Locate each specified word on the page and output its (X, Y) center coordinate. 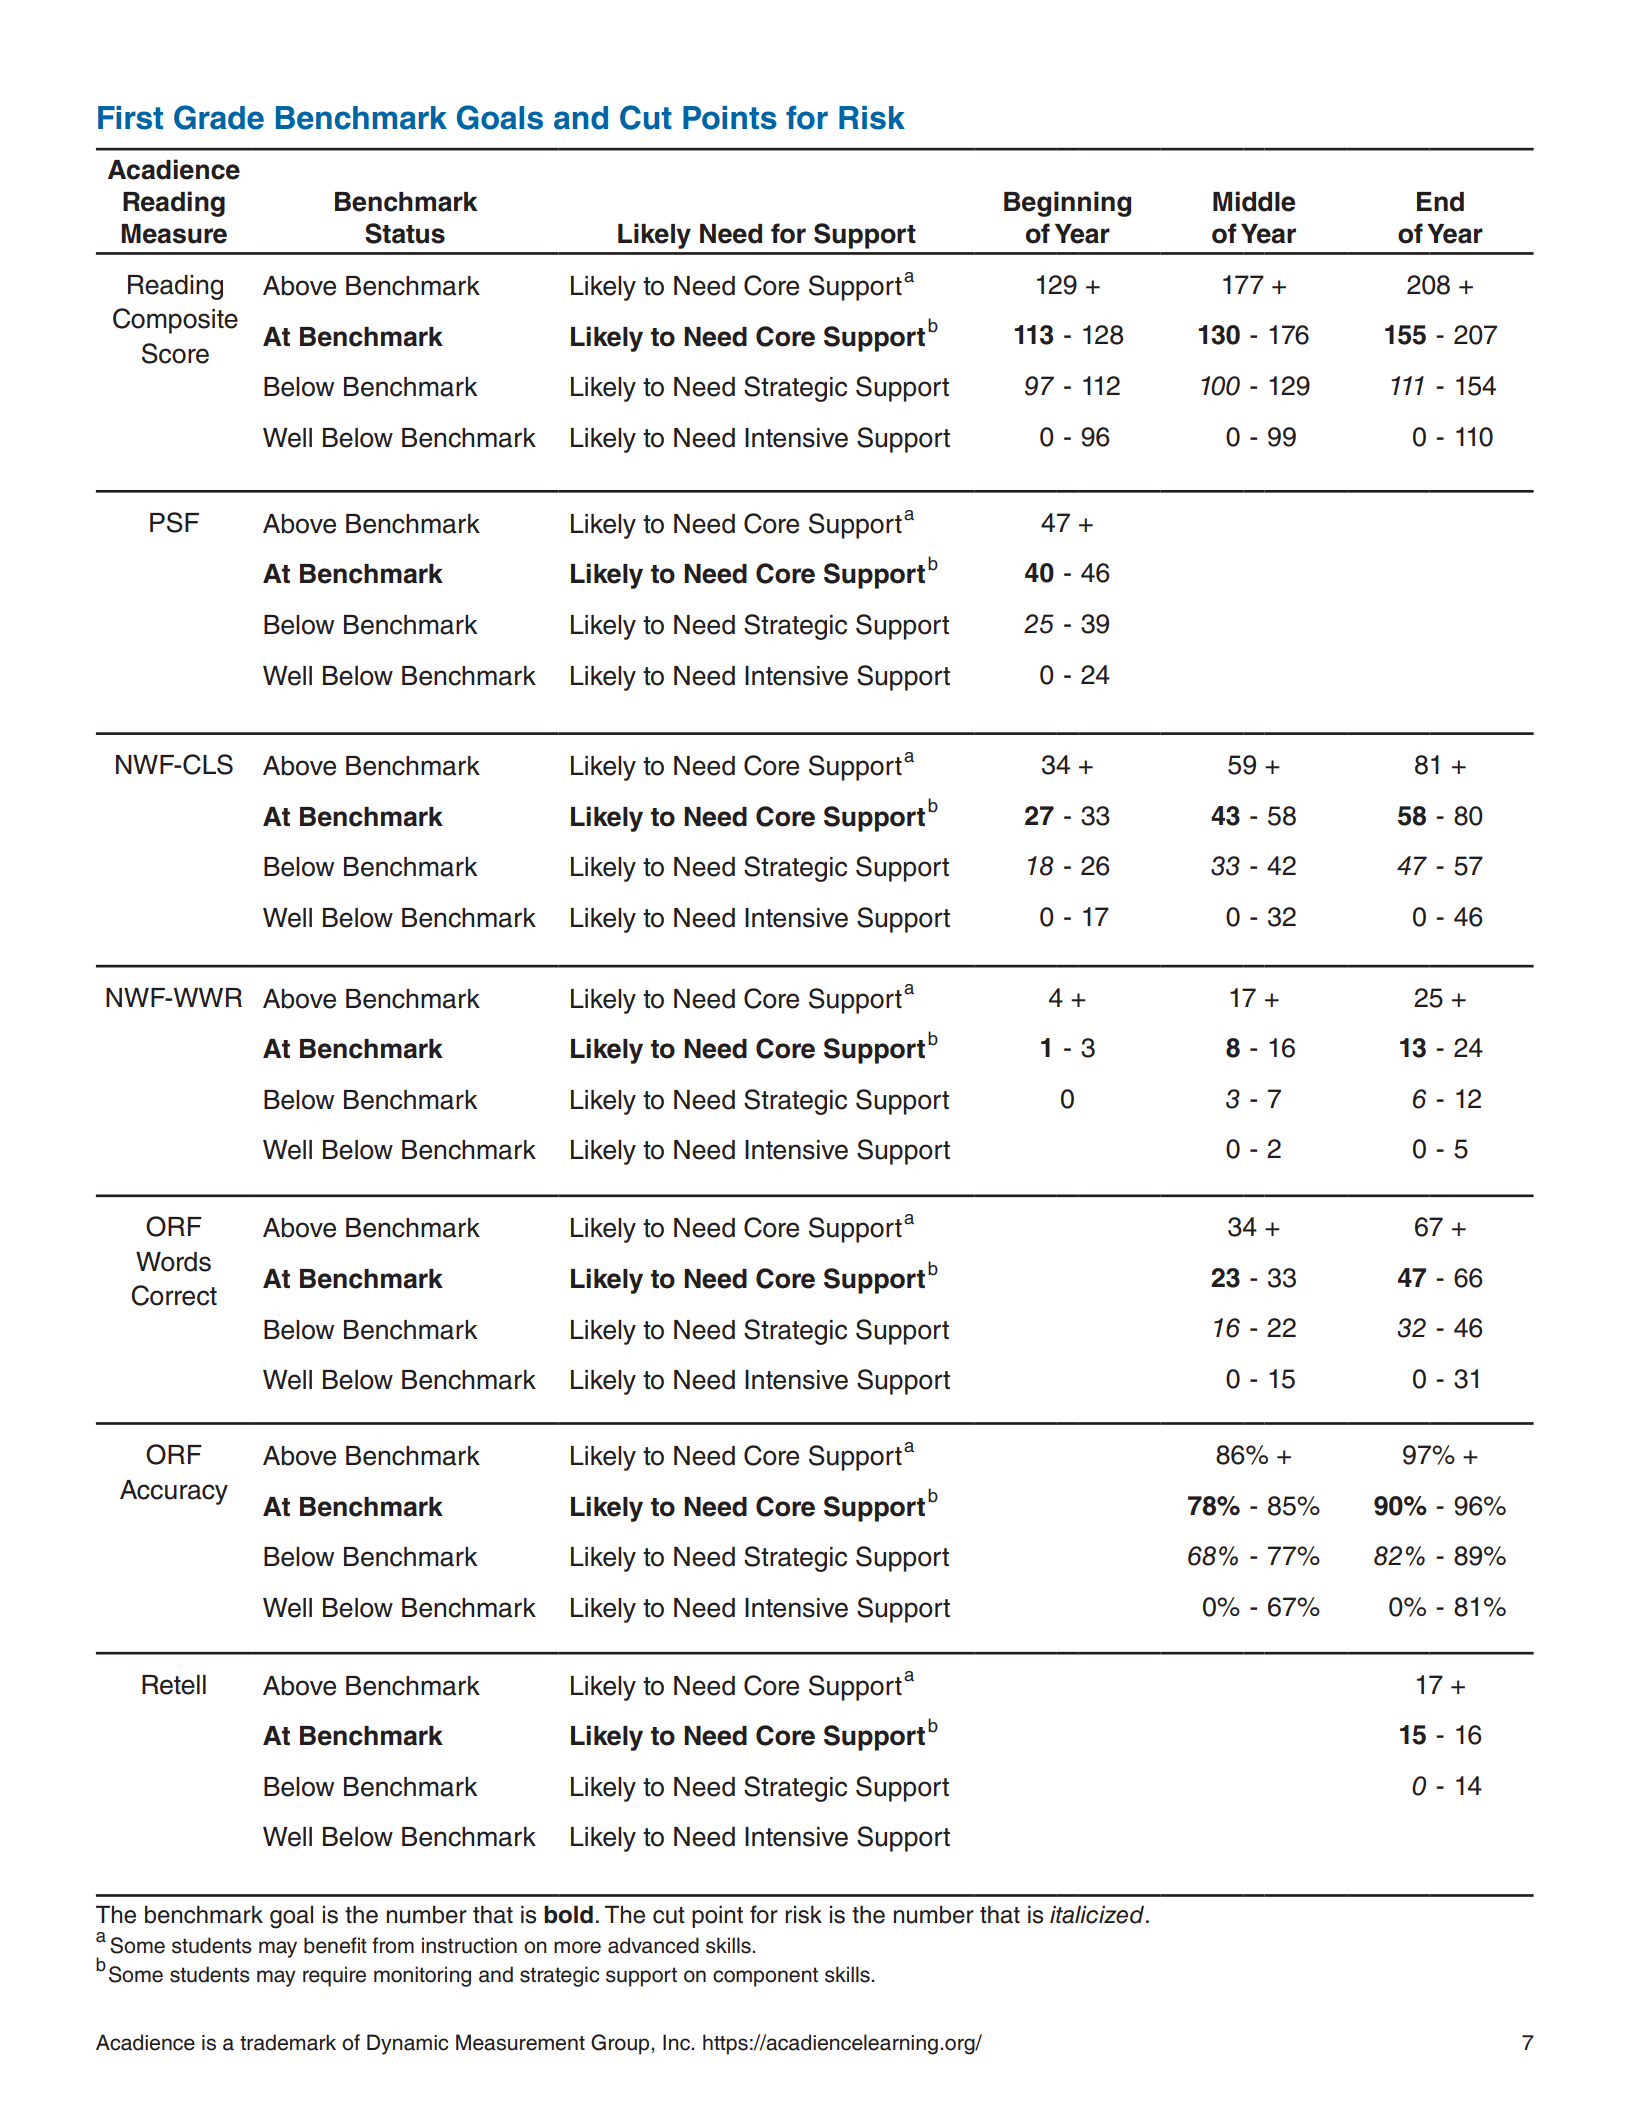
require (334, 1976)
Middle (1254, 201)
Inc (677, 2042)
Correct (174, 1295)
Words (173, 1262)
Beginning (1067, 204)
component (765, 1977)
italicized (1097, 1914)
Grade (219, 117)
